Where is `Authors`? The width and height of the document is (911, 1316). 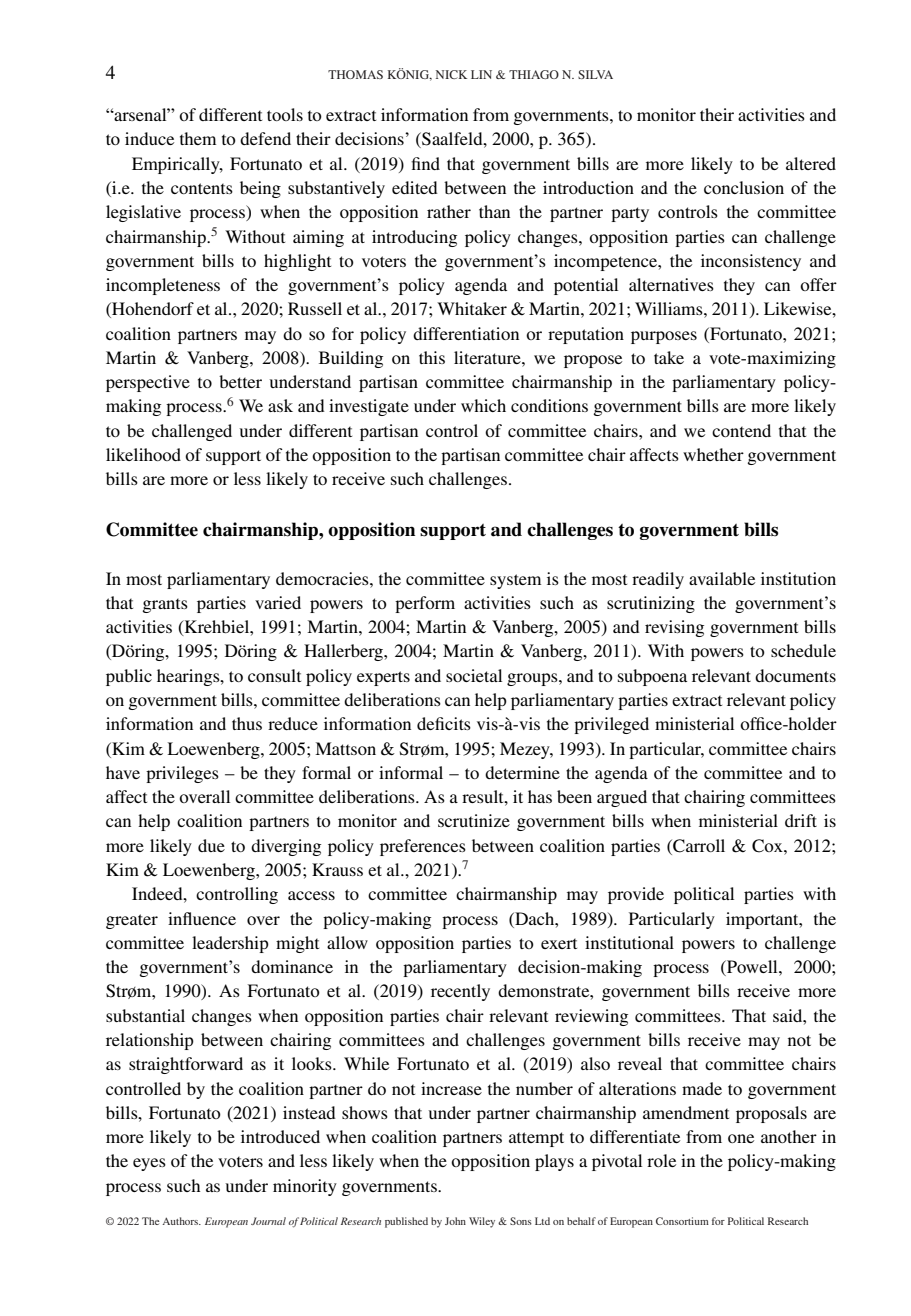 Authors is located at coordinates (181, 1221).
